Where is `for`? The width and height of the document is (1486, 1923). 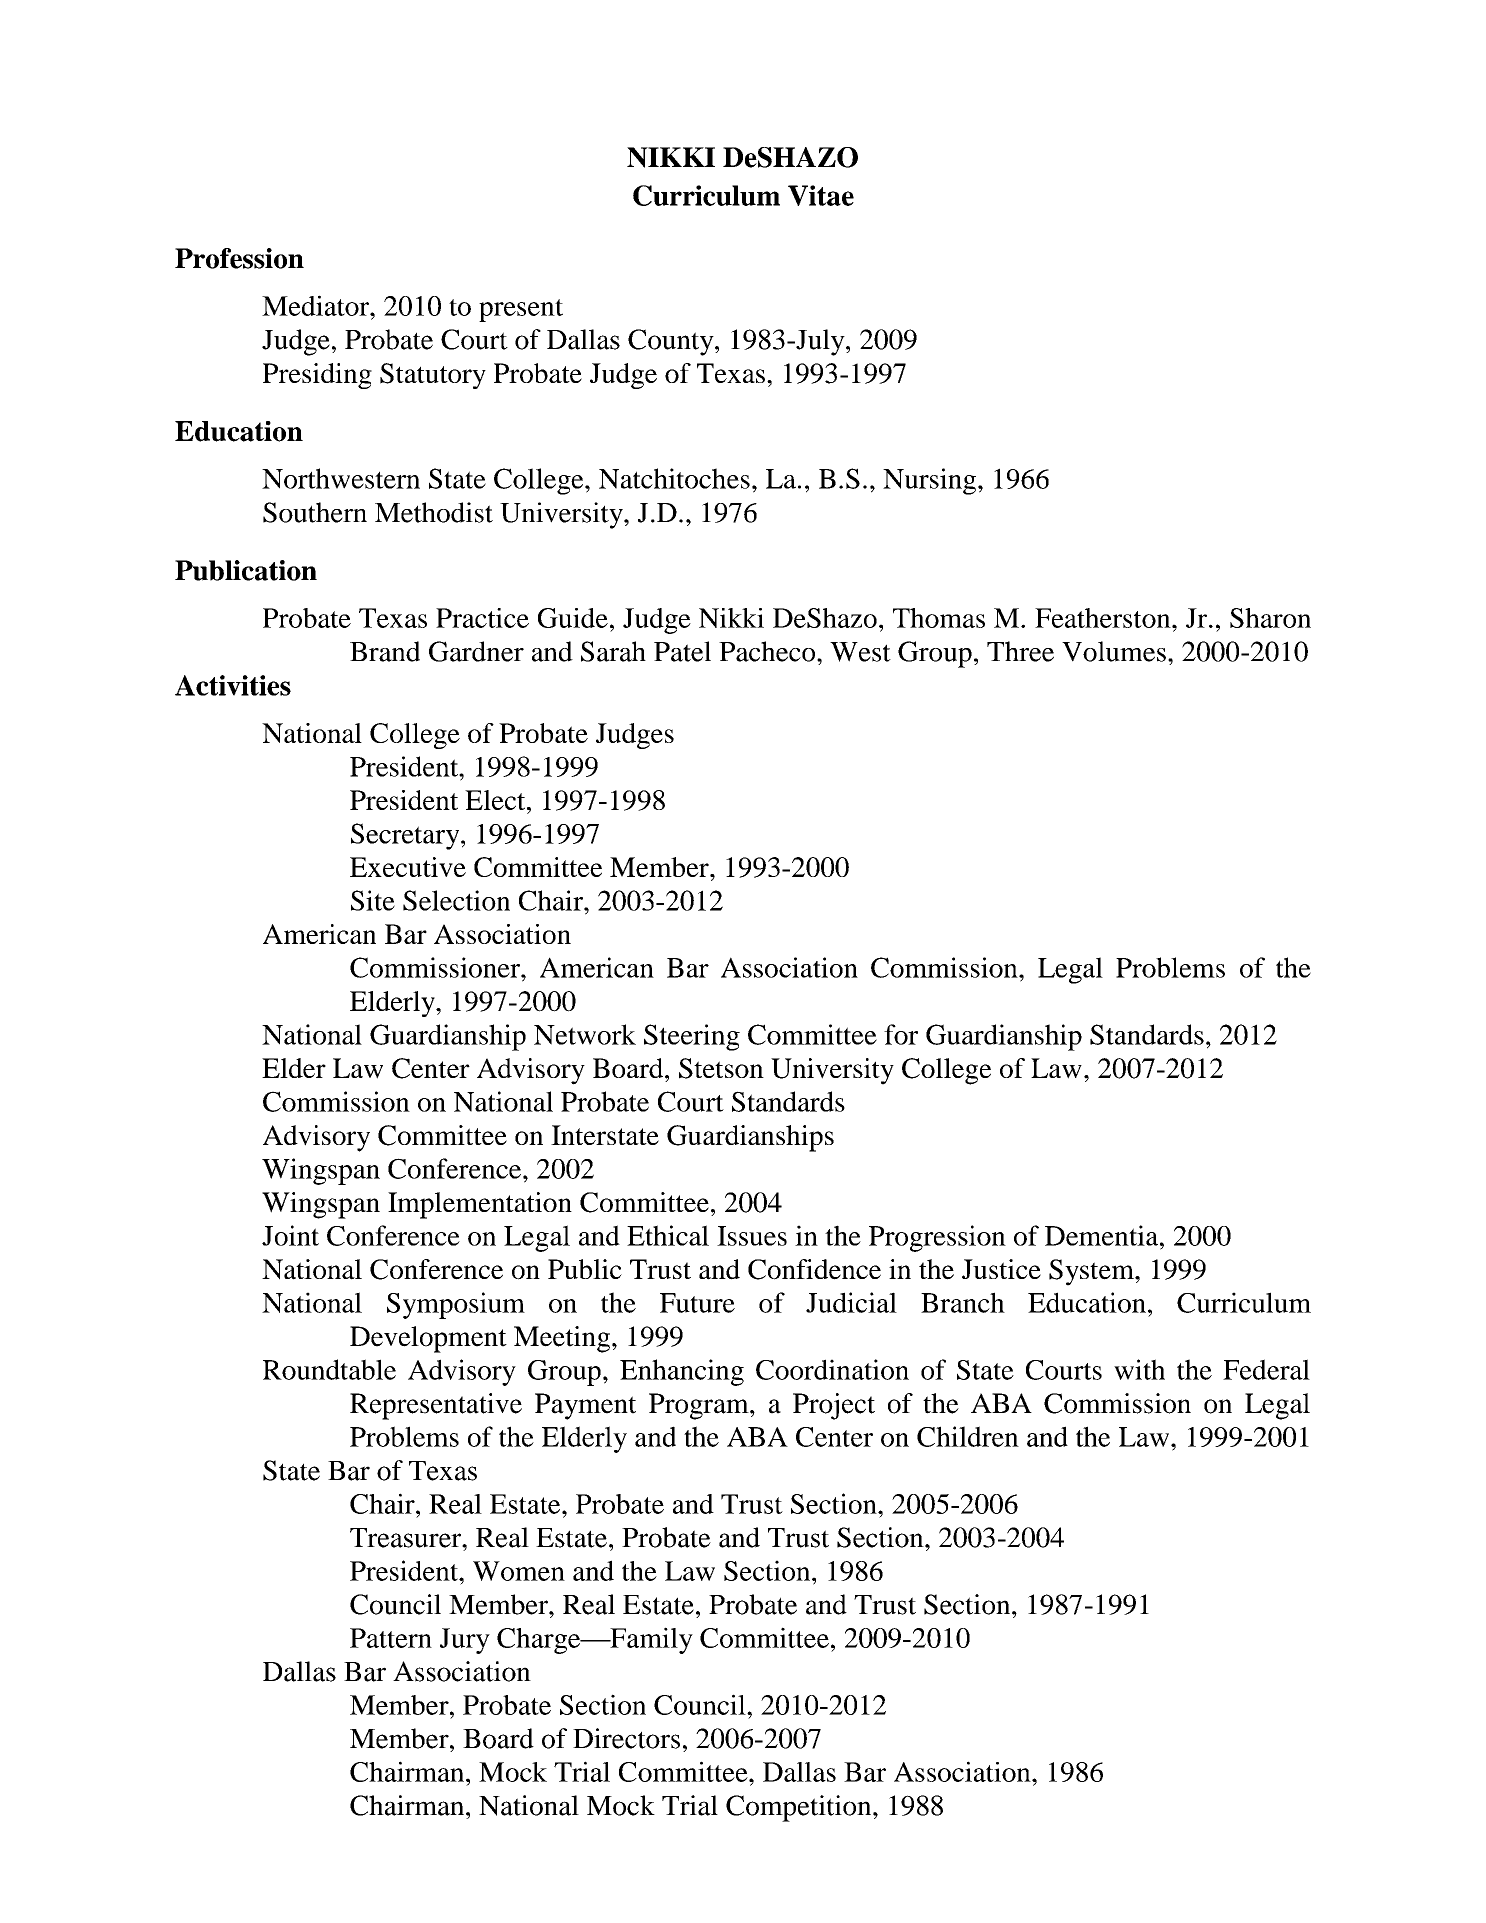 for is located at coordinates (901, 1034).
